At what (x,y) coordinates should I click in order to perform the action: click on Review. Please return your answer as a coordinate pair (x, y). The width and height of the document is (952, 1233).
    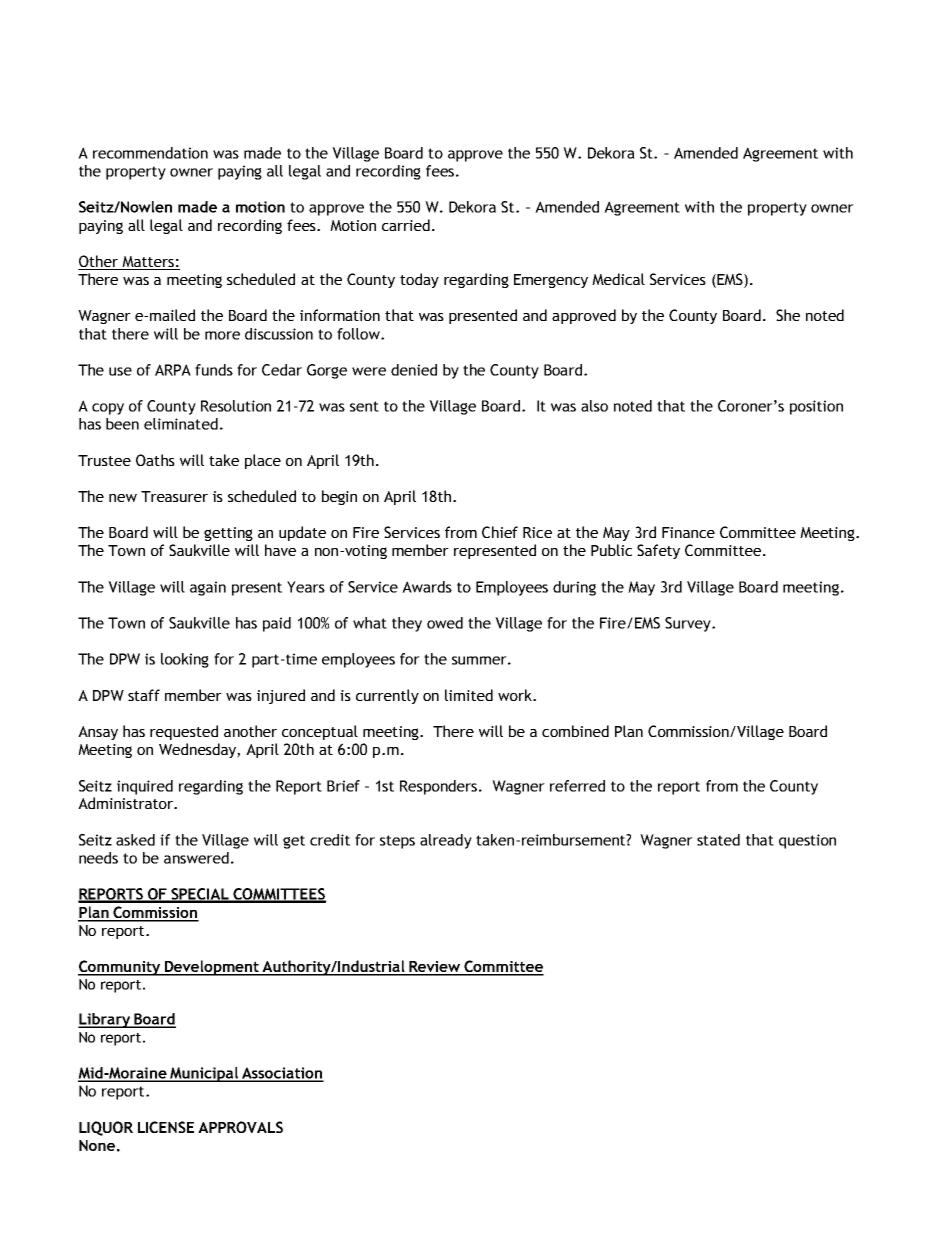
    Looking at the image, I should click on (435, 968).
